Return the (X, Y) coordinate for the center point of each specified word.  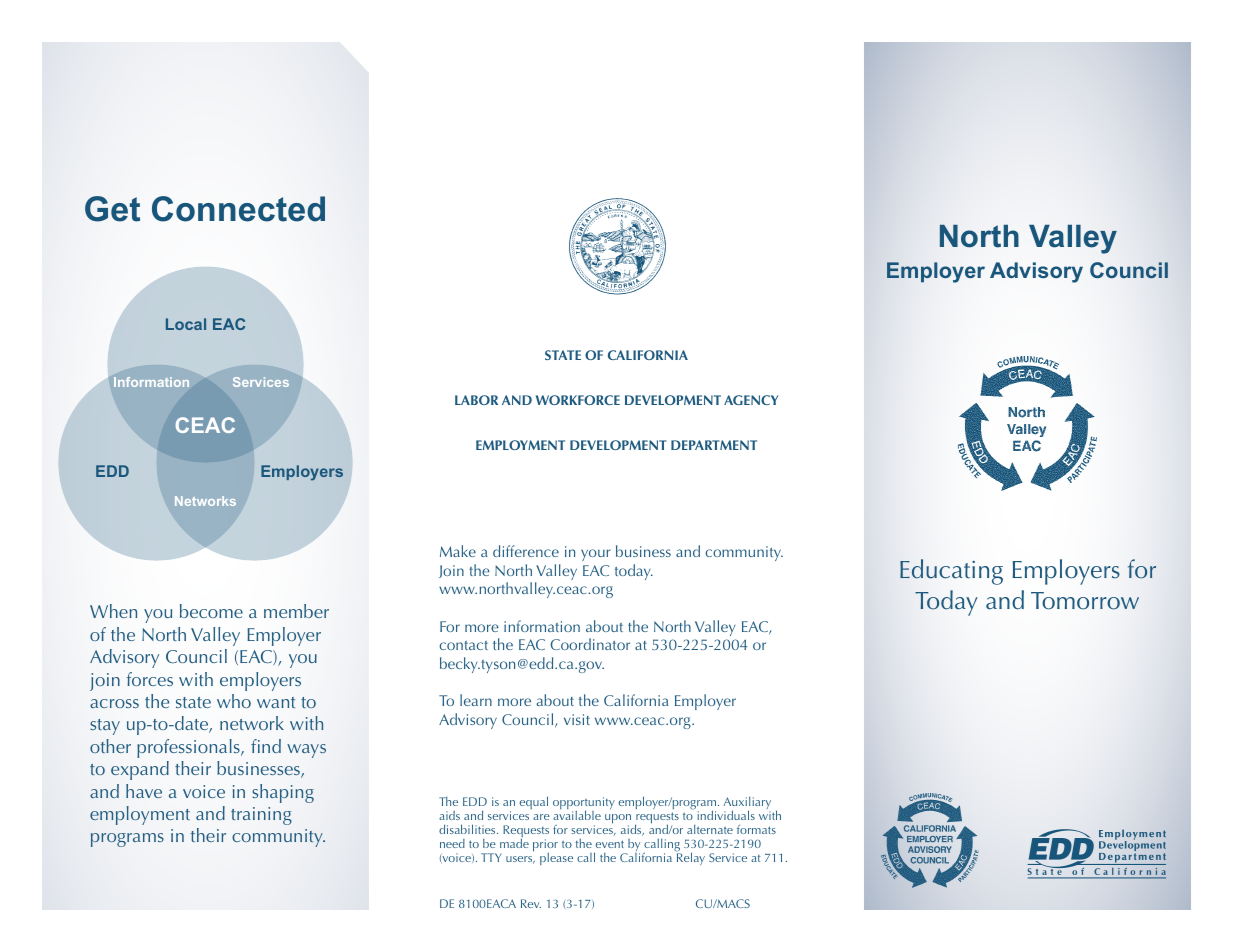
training (261, 816)
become (211, 611)
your (596, 555)
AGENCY (751, 400)
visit (577, 719)
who (234, 701)
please (556, 859)
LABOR (476, 400)
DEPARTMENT (714, 445)
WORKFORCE (578, 400)
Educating (951, 572)
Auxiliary (747, 804)
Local (186, 324)
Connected (238, 209)
